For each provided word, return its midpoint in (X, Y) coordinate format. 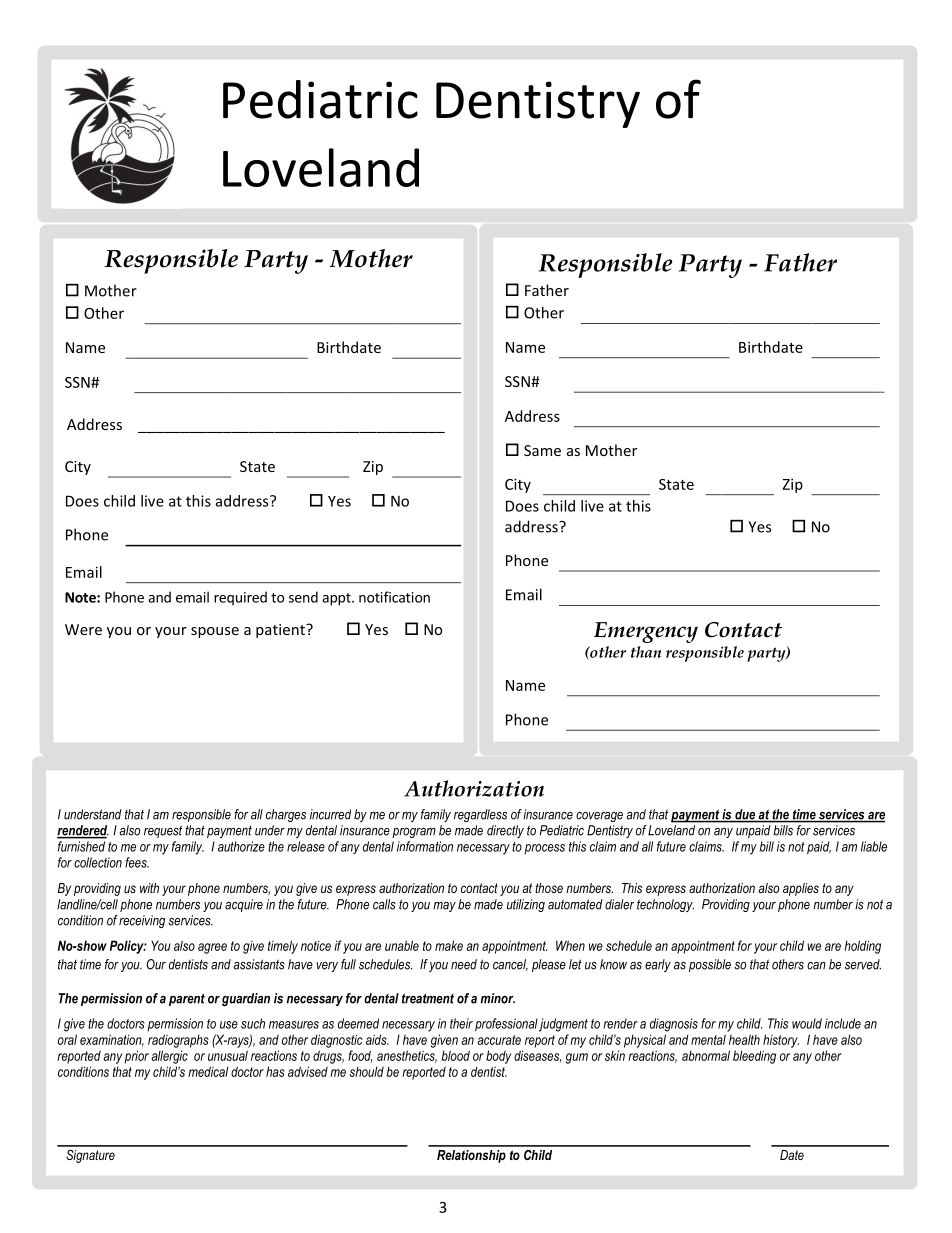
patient (281, 631)
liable (874, 846)
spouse (215, 632)
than (646, 652)
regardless (480, 815)
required (240, 598)
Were (83, 629)
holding (862, 947)
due (745, 815)
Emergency (646, 632)
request (163, 831)
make (449, 945)
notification (394, 597)
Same (542, 450)
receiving (142, 921)
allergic (169, 1057)
